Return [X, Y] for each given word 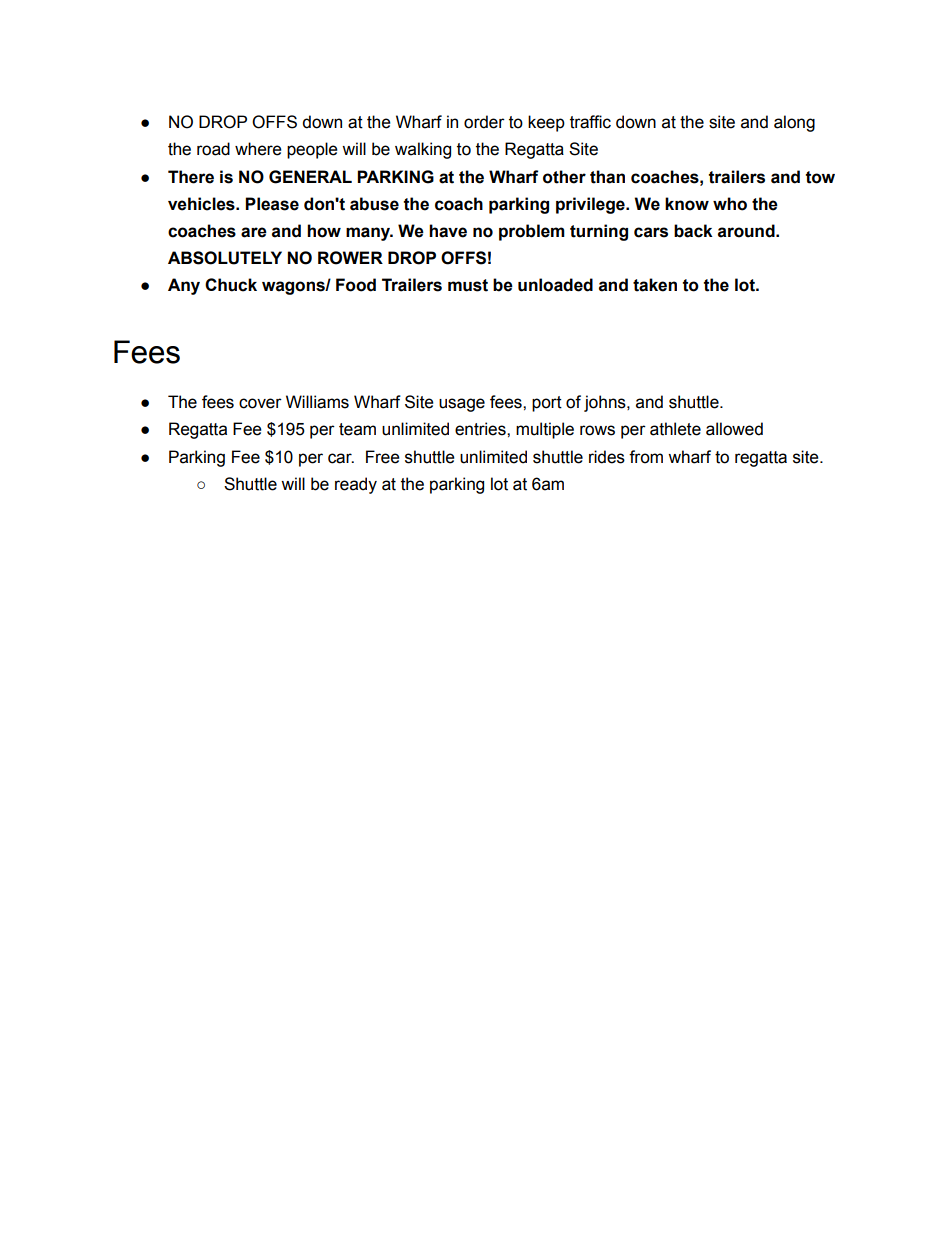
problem [532, 232]
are [254, 232]
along [794, 123]
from [646, 457]
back [693, 231]
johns [606, 403]
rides [607, 457]
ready [356, 485]
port [547, 404]
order [484, 122]
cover [260, 403]
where [258, 149]
